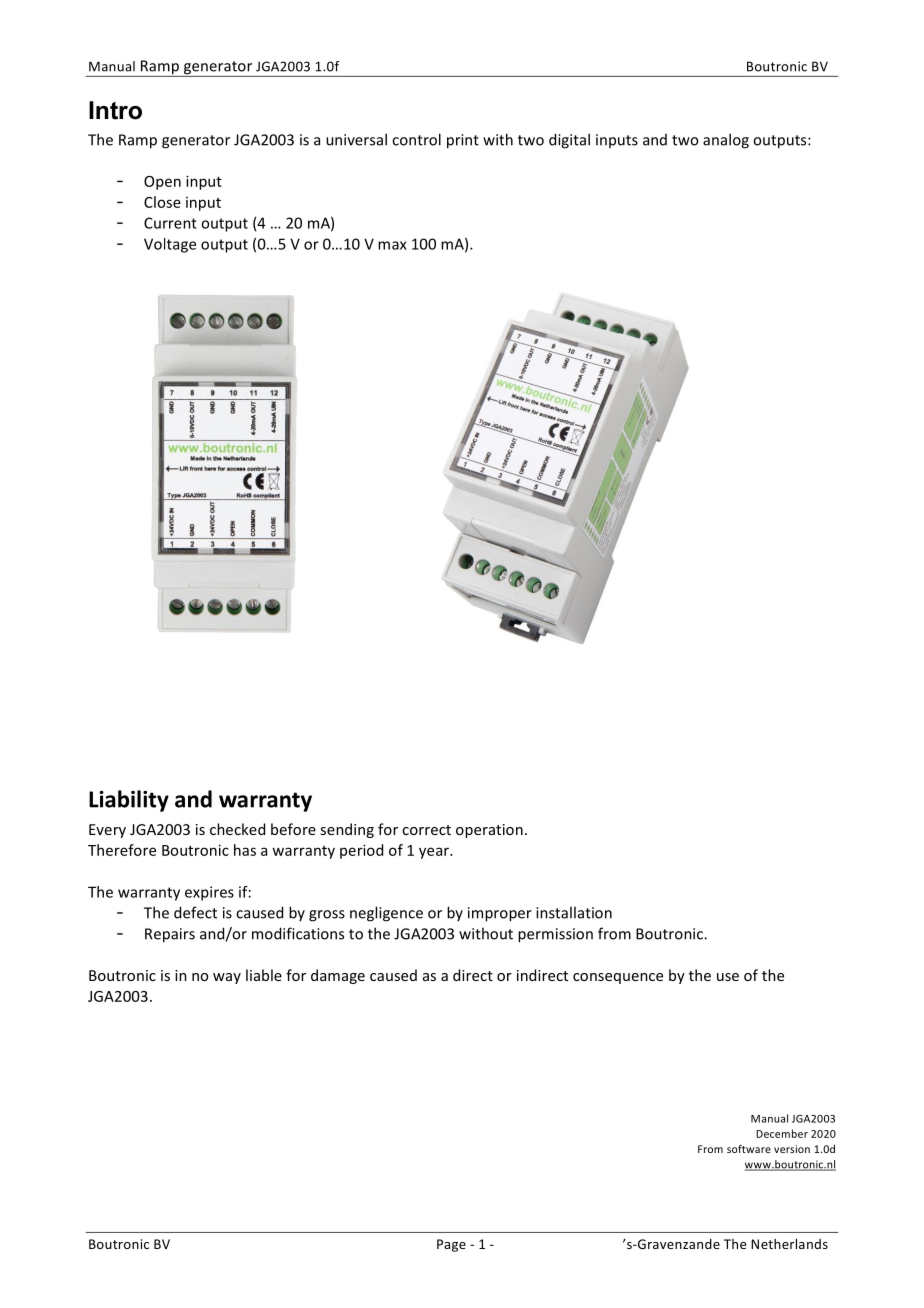  What do you see at coordinates (618, 978) in the screenshot?
I see `consequence` at bounding box center [618, 978].
